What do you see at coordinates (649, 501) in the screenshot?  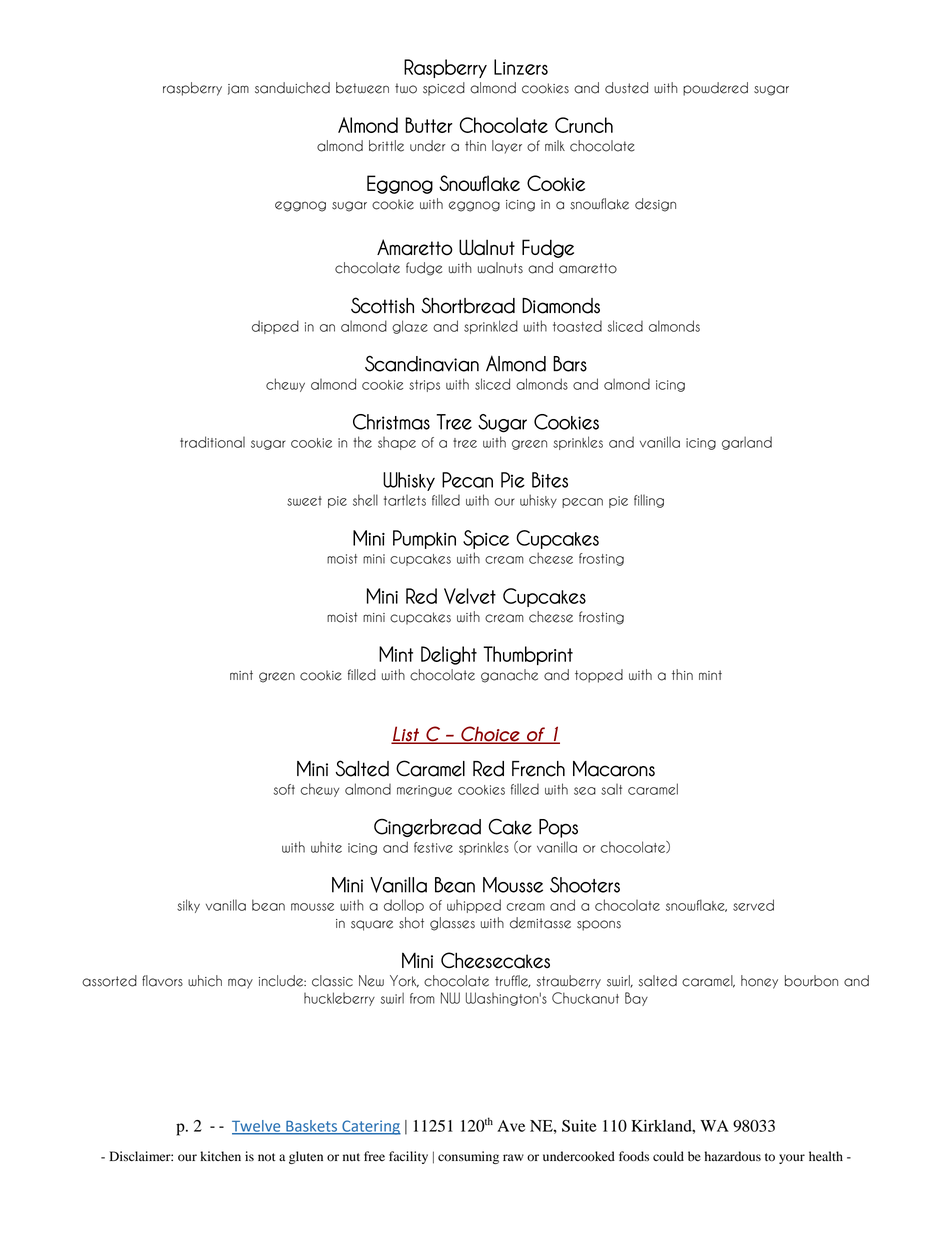 I see `filling` at bounding box center [649, 501].
